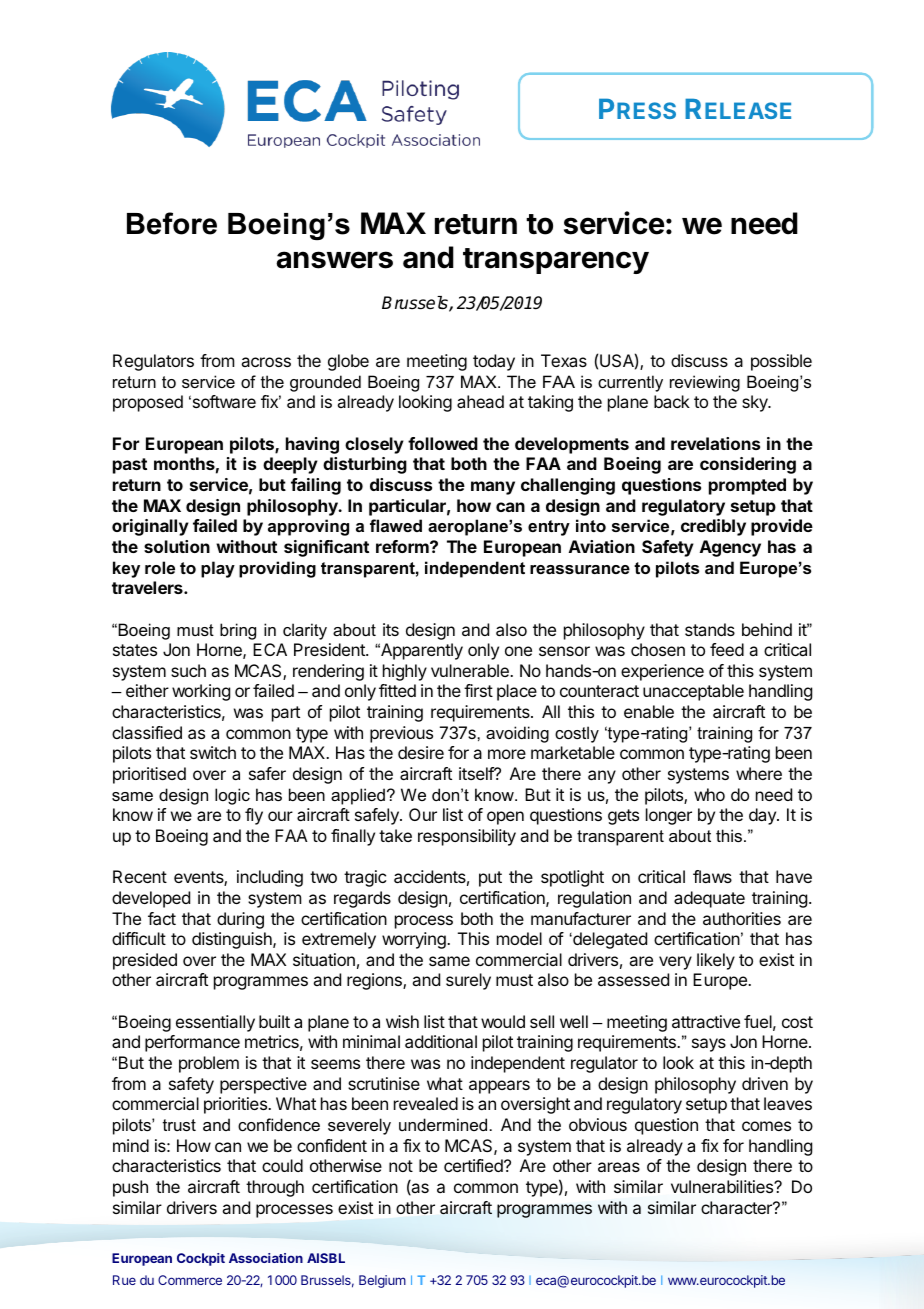 The image size is (924, 1309). What do you see at coordinates (781, 362) in the image?
I see `possible` at bounding box center [781, 362].
